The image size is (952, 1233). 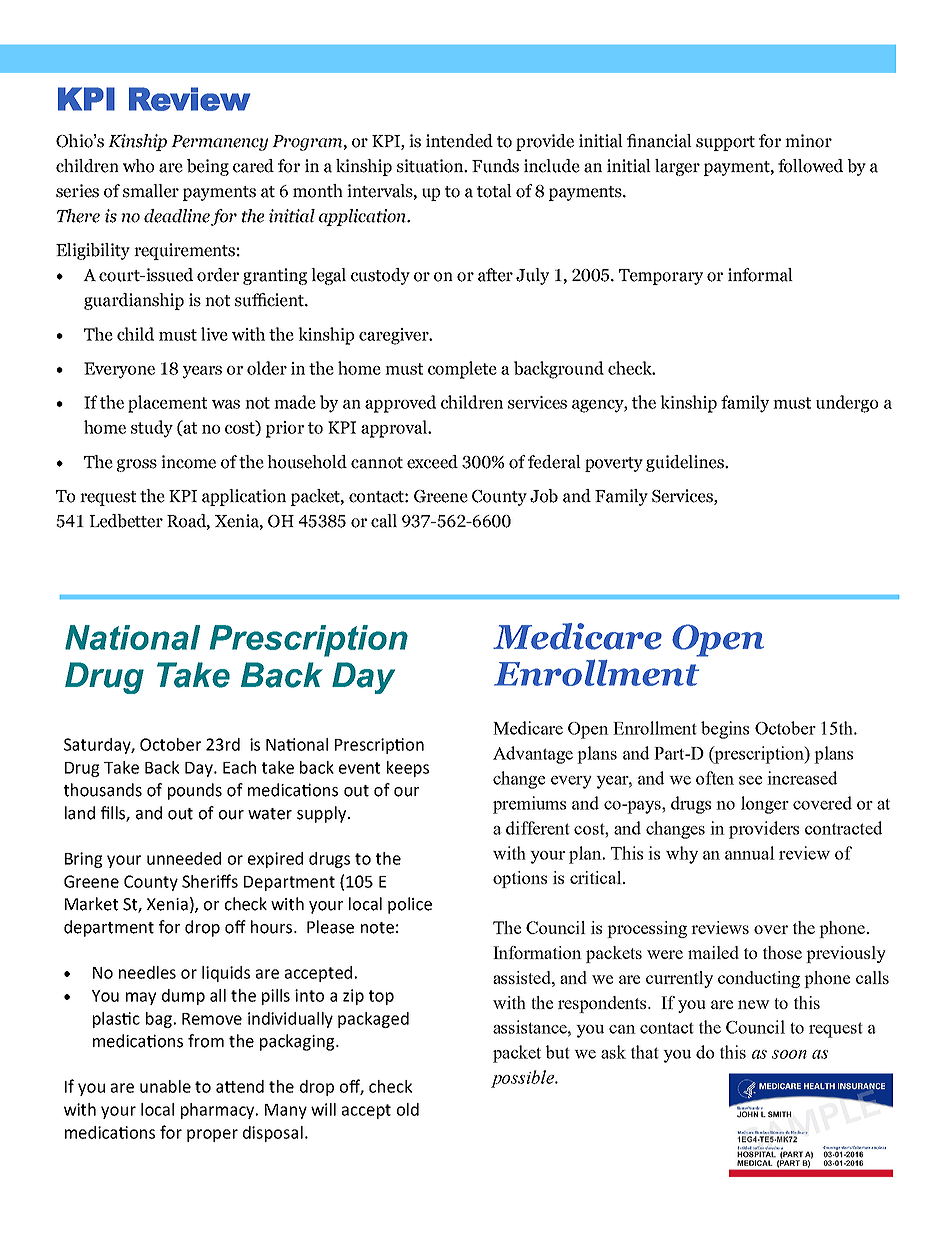 What do you see at coordinates (523, 1079) in the screenshot?
I see `possible` at bounding box center [523, 1079].
